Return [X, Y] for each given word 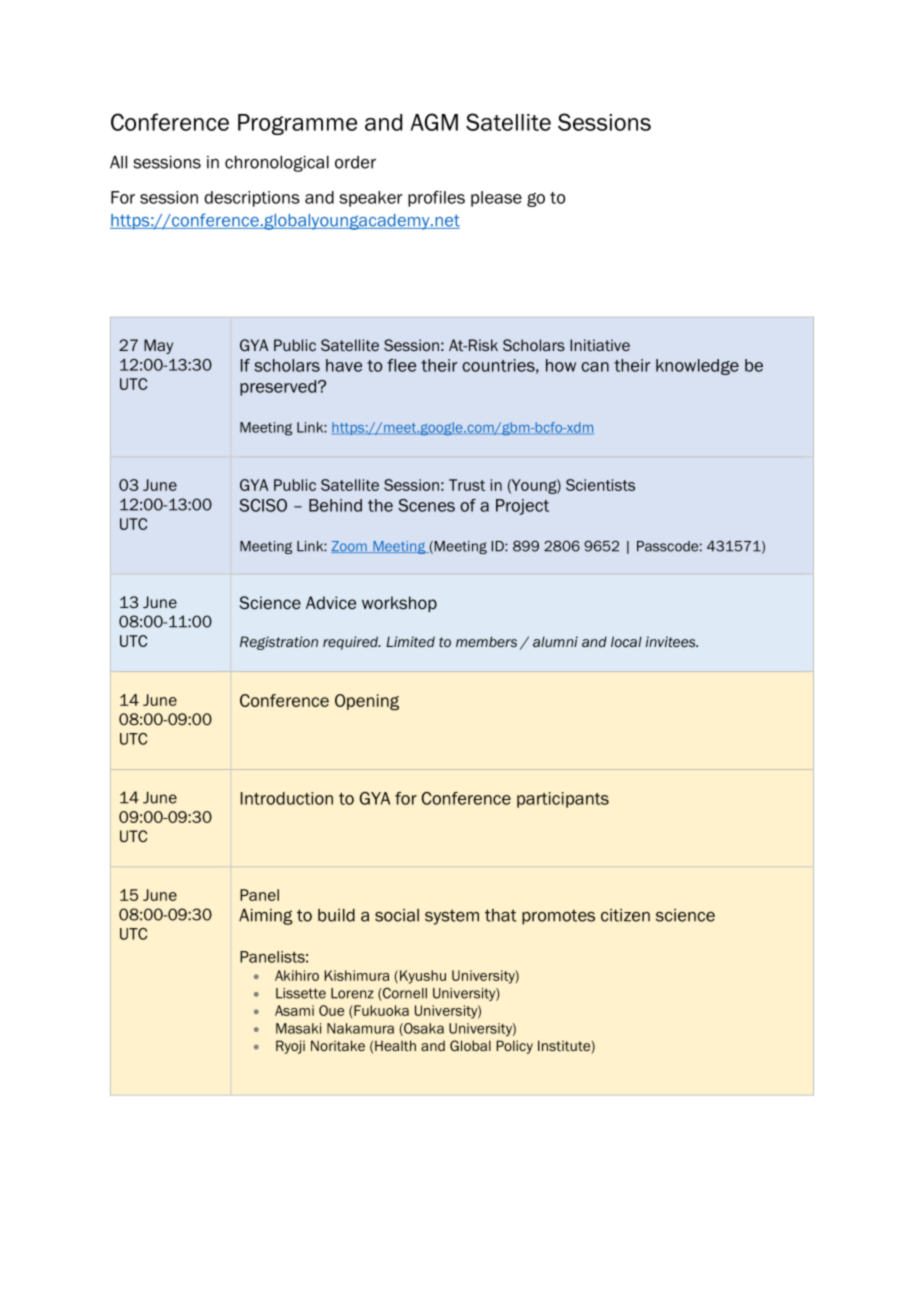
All [118, 162]
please [496, 199]
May [158, 346]
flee [401, 365]
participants [563, 800]
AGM [434, 122]
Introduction [287, 798]
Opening [367, 702]
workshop [399, 604]
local [626, 642]
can [595, 367]
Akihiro [297, 975]
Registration [279, 643]
